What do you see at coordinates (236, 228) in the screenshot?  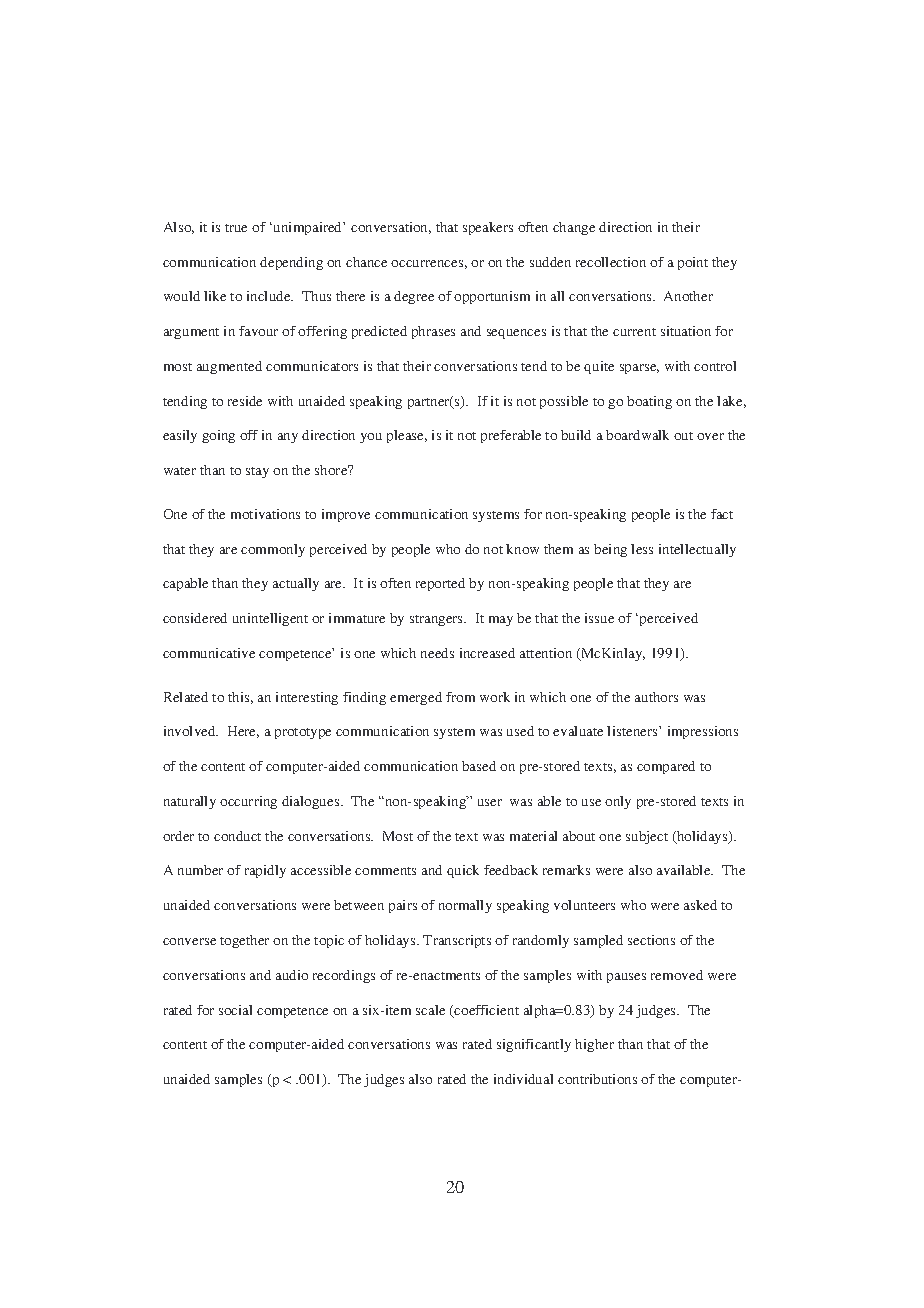 I see `true` at bounding box center [236, 228].
